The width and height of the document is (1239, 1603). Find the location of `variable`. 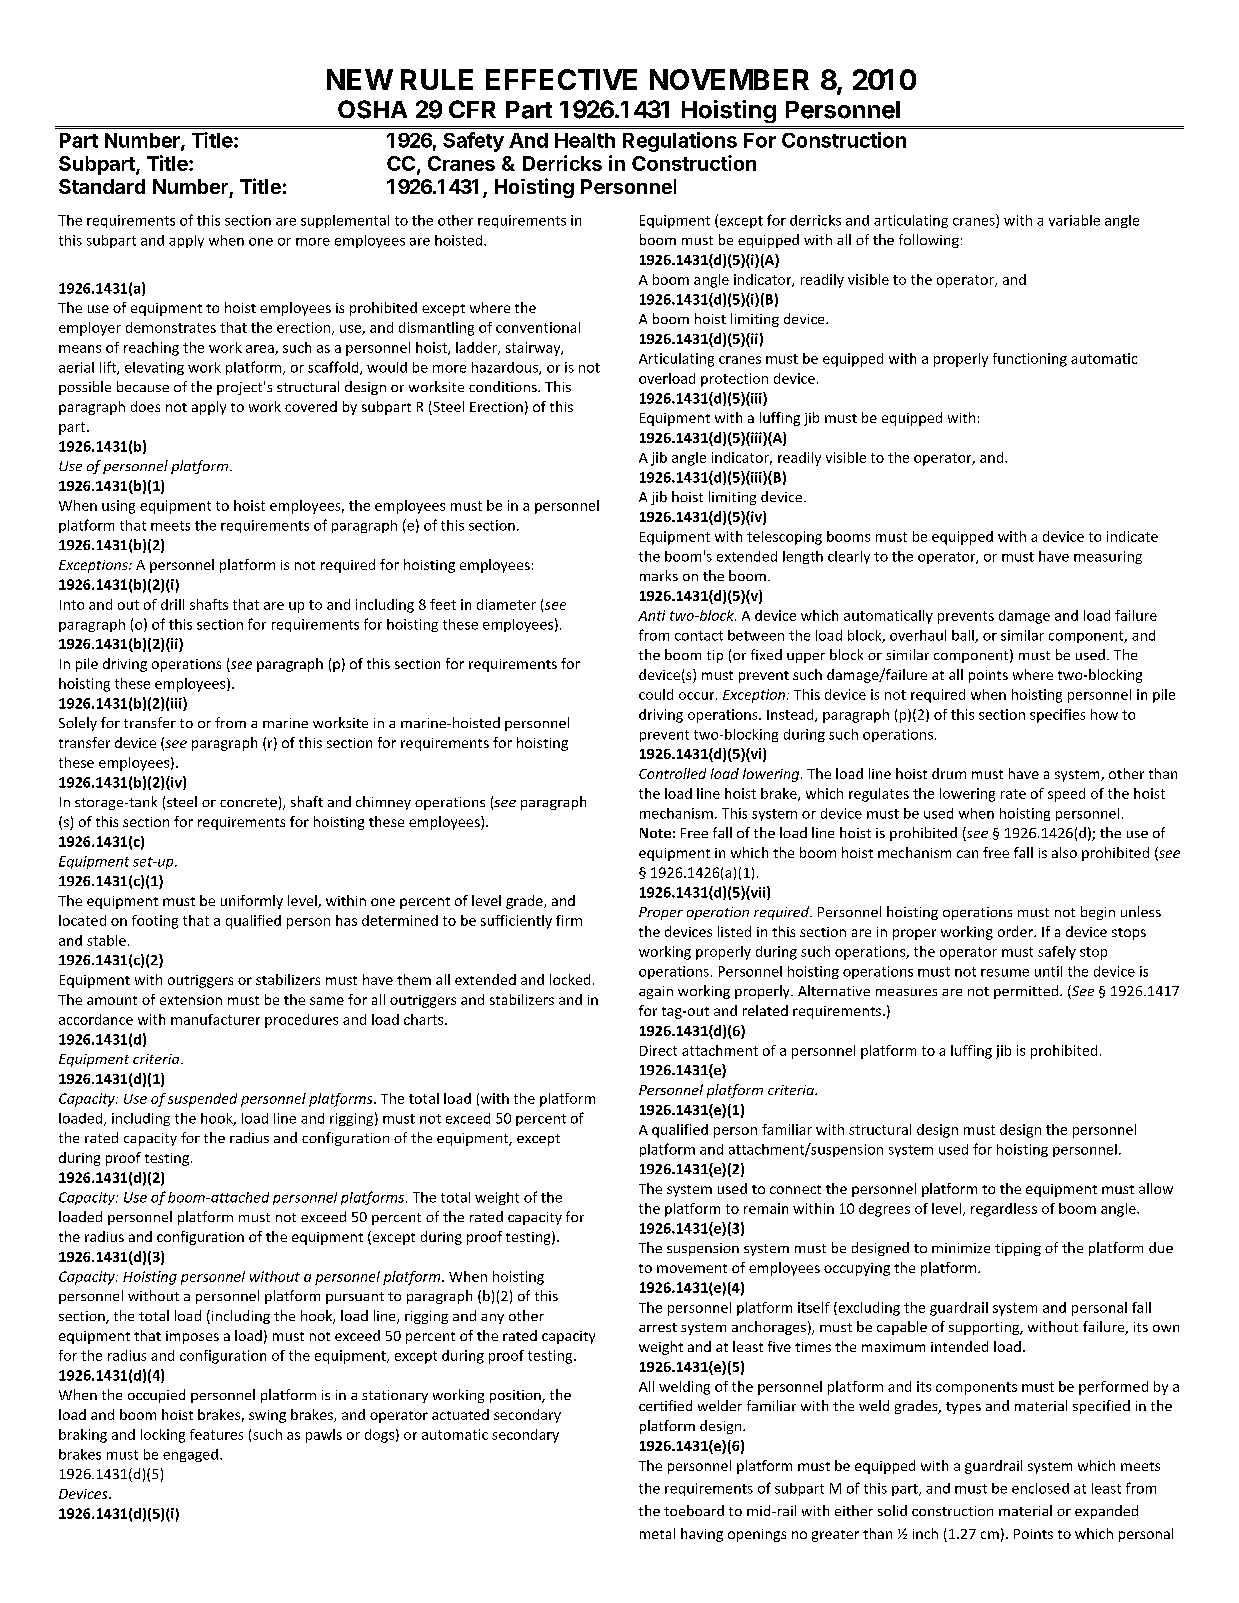

variable is located at coordinates (1074, 220).
